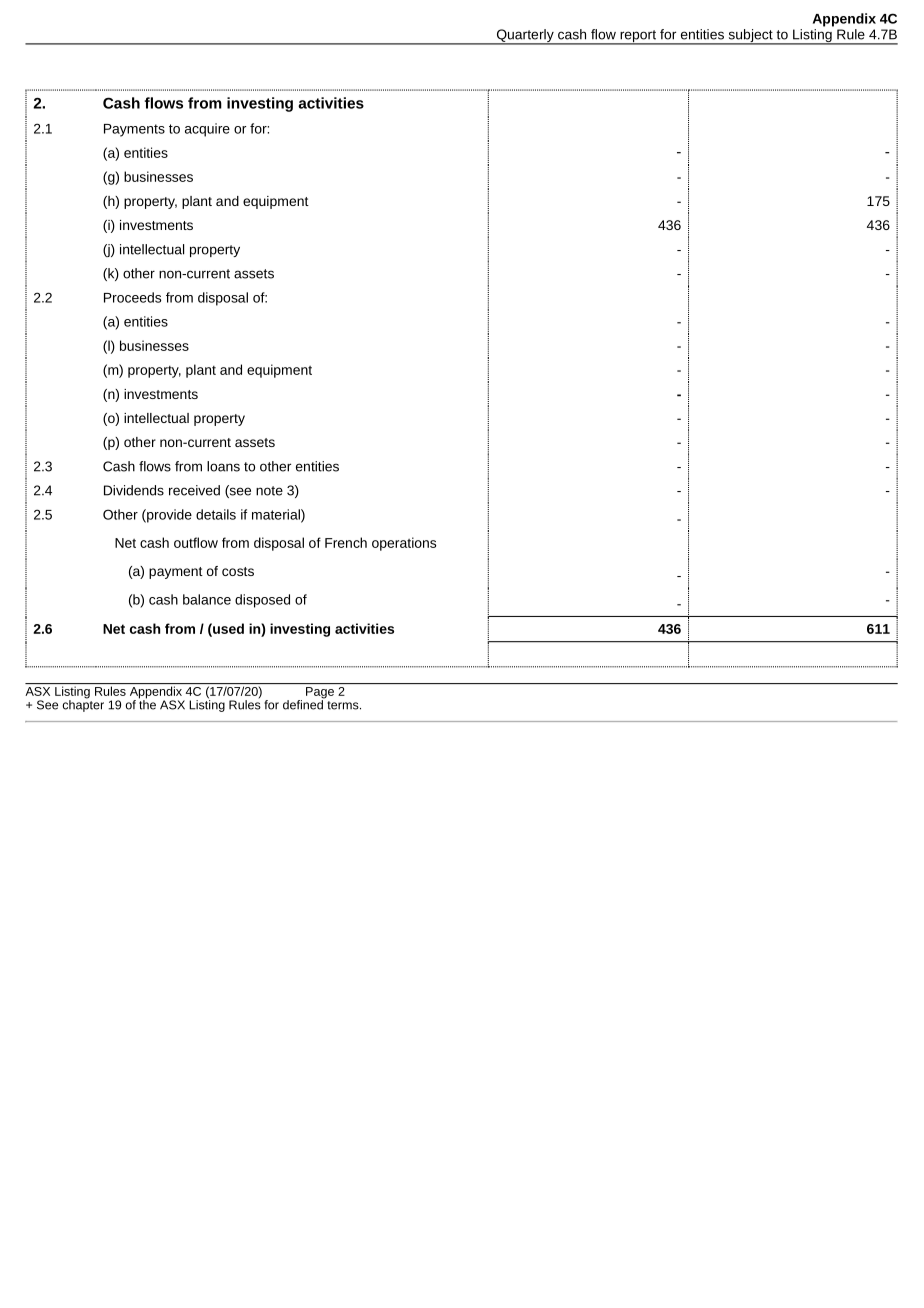 This screenshot has width=924, height=1308. Describe the element at coordinates (304, 704) in the screenshot. I see `defined` at that location.
